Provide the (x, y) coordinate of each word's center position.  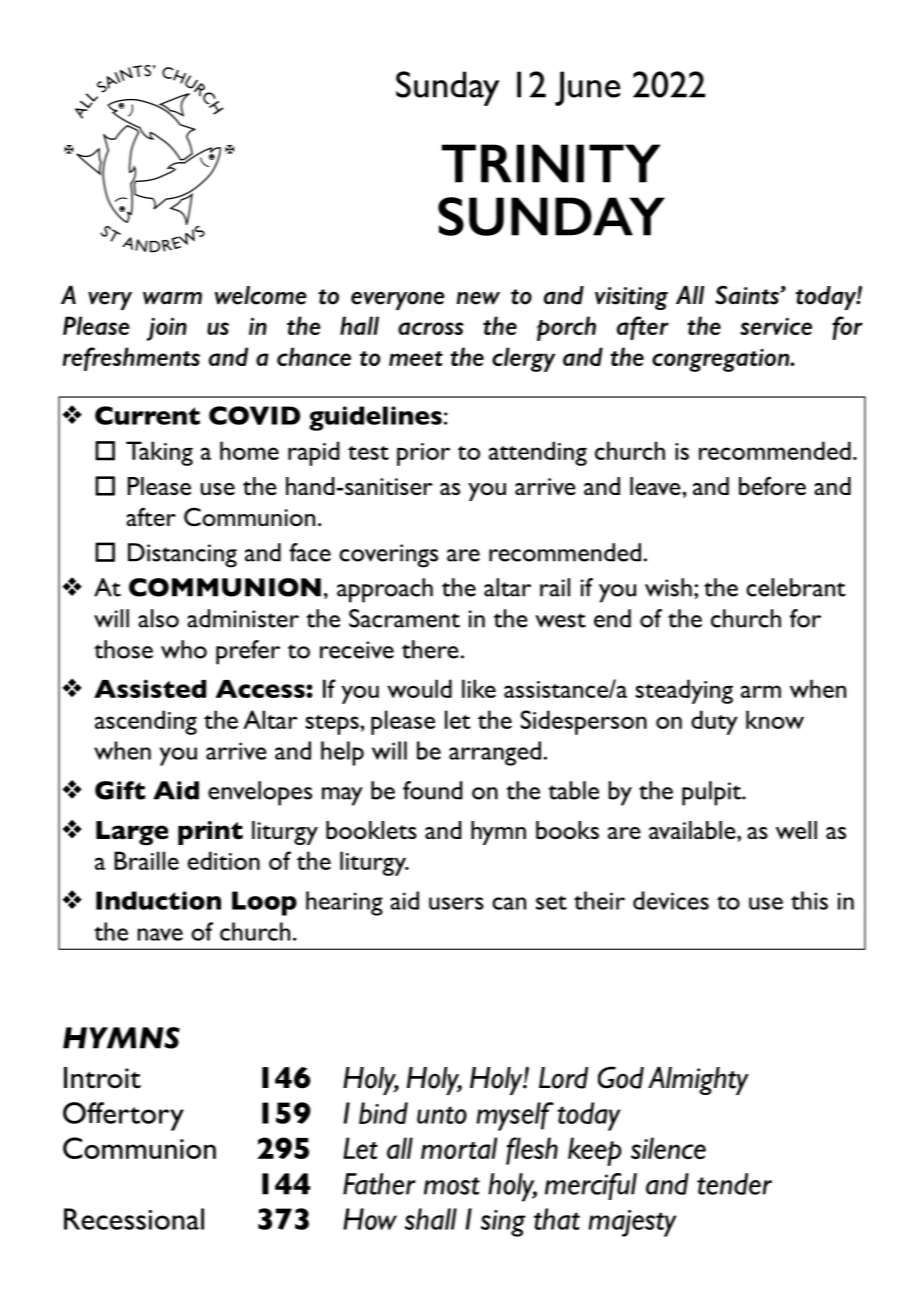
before (772, 485)
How (370, 1219)
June (587, 88)
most (452, 1186)
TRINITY (551, 163)
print (210, 833)
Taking (159, 453)
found (432, 790)
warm (172, 298)
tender (734, 1184)
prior (423, 454)
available (693, 830)
